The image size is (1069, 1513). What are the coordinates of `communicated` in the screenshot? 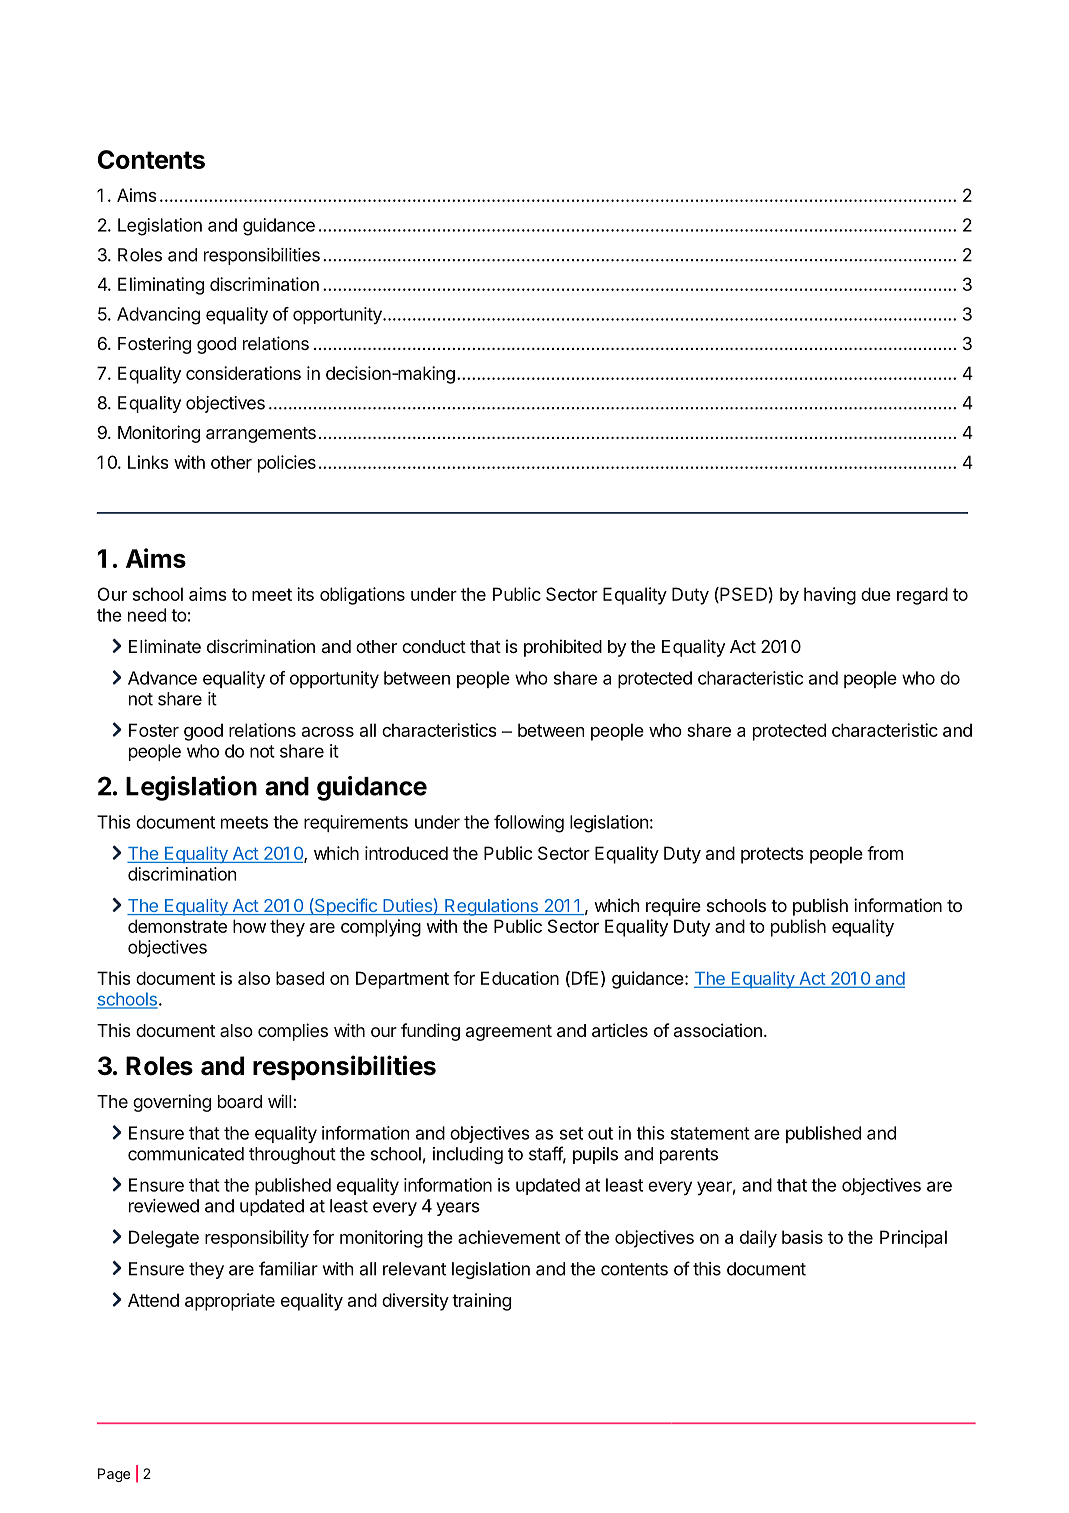 It's located at (186, 1154).
